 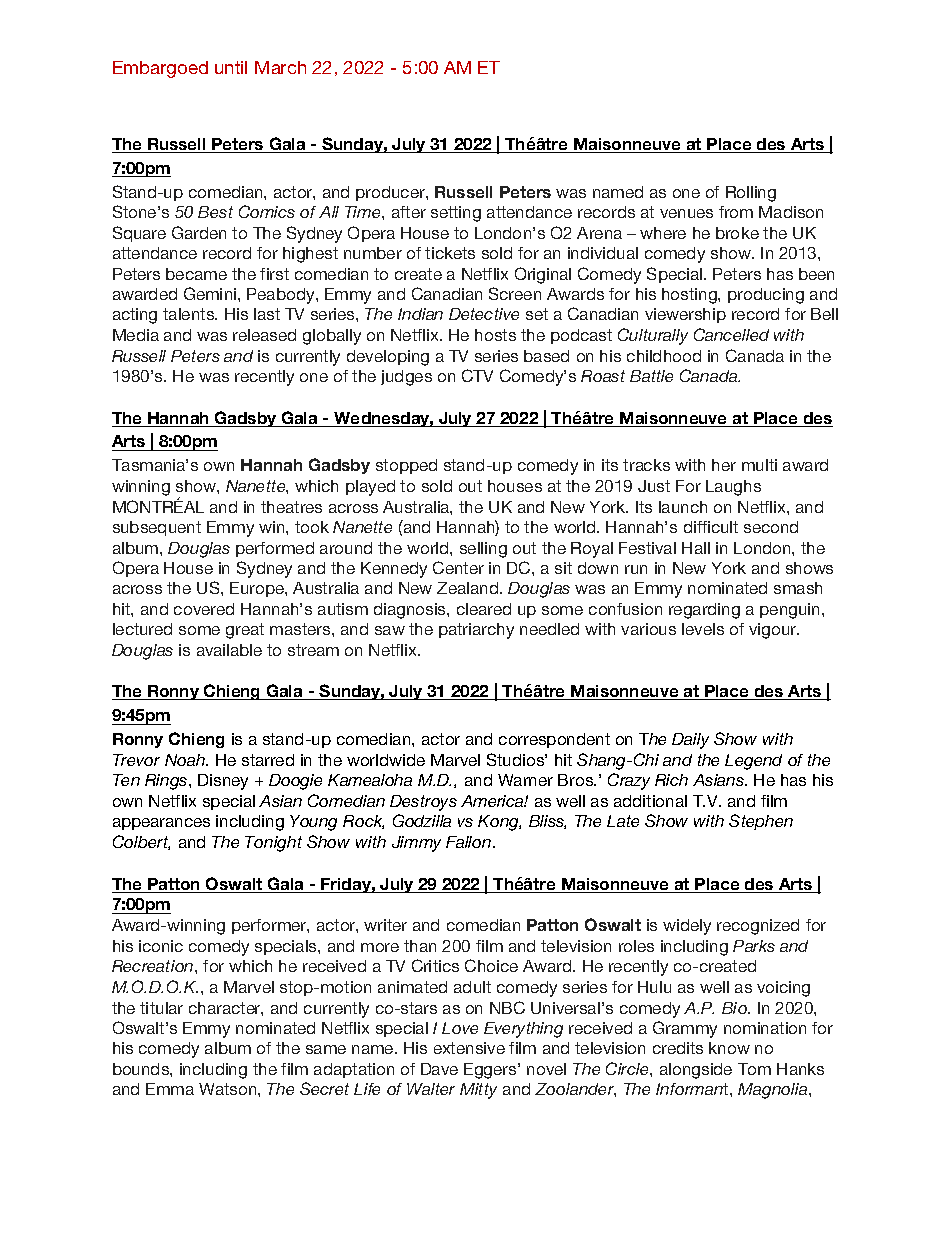 I want to click on until, so click(x=231, y=67).
